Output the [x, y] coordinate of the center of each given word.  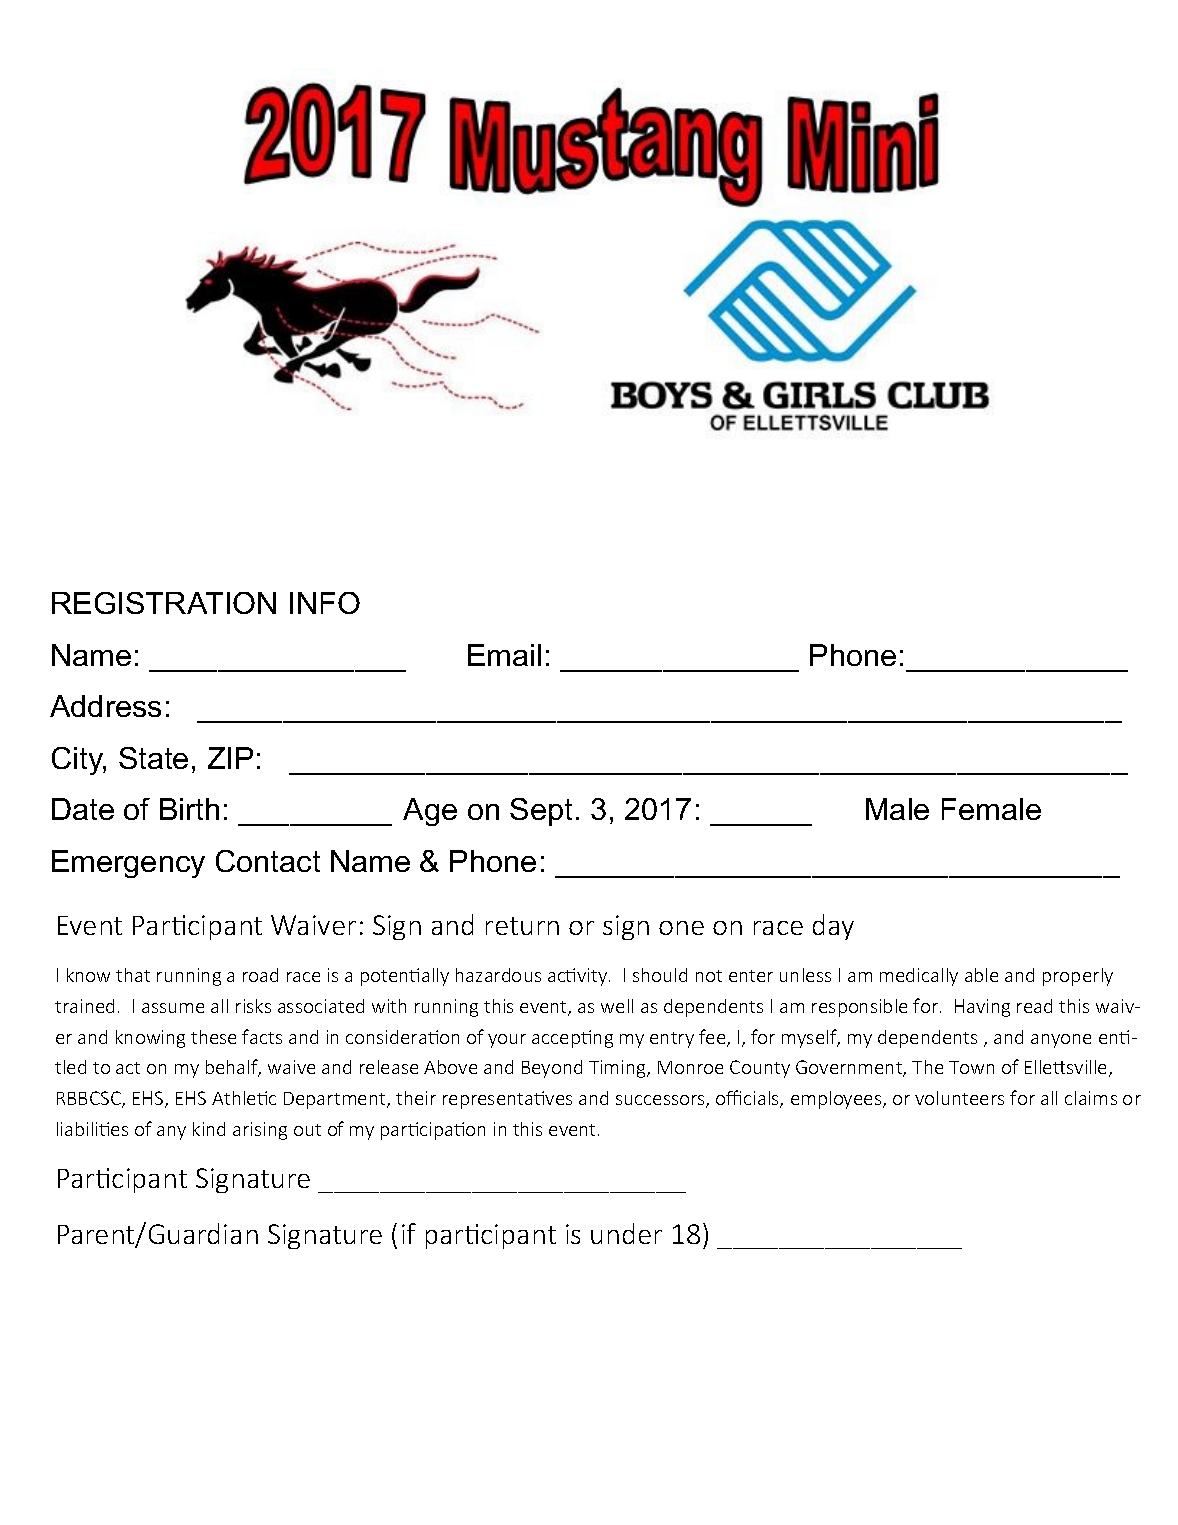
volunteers [959, 1098]
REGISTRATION [164, 603]
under [626, 1233]
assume [173, 1008]
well [617, 1006]
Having [982, 1008]
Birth [189, 809]
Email [504, 655]
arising [260, 1131]
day [833, 927]
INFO [325, 603]
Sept [541, 812]
